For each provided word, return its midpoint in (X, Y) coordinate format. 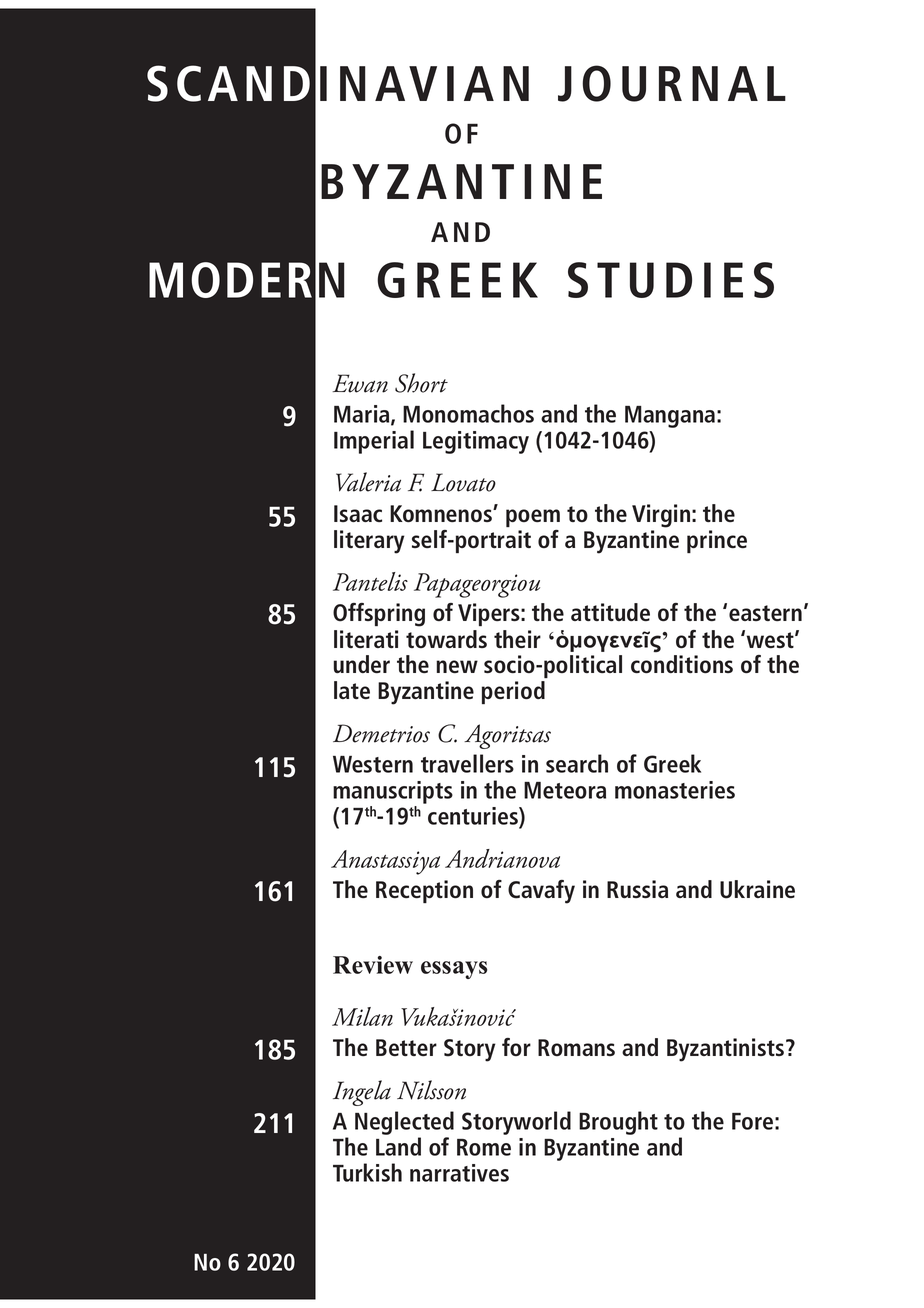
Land (398, 1146)
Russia (637, 889)
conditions (682, 664)
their (517, 639)
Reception (424, 891)
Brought (618, 1123)
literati (366, 639)
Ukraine (757, 889)
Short (421, 383)
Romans (576, 1047)
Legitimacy (476, 442)
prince (717, 541)
